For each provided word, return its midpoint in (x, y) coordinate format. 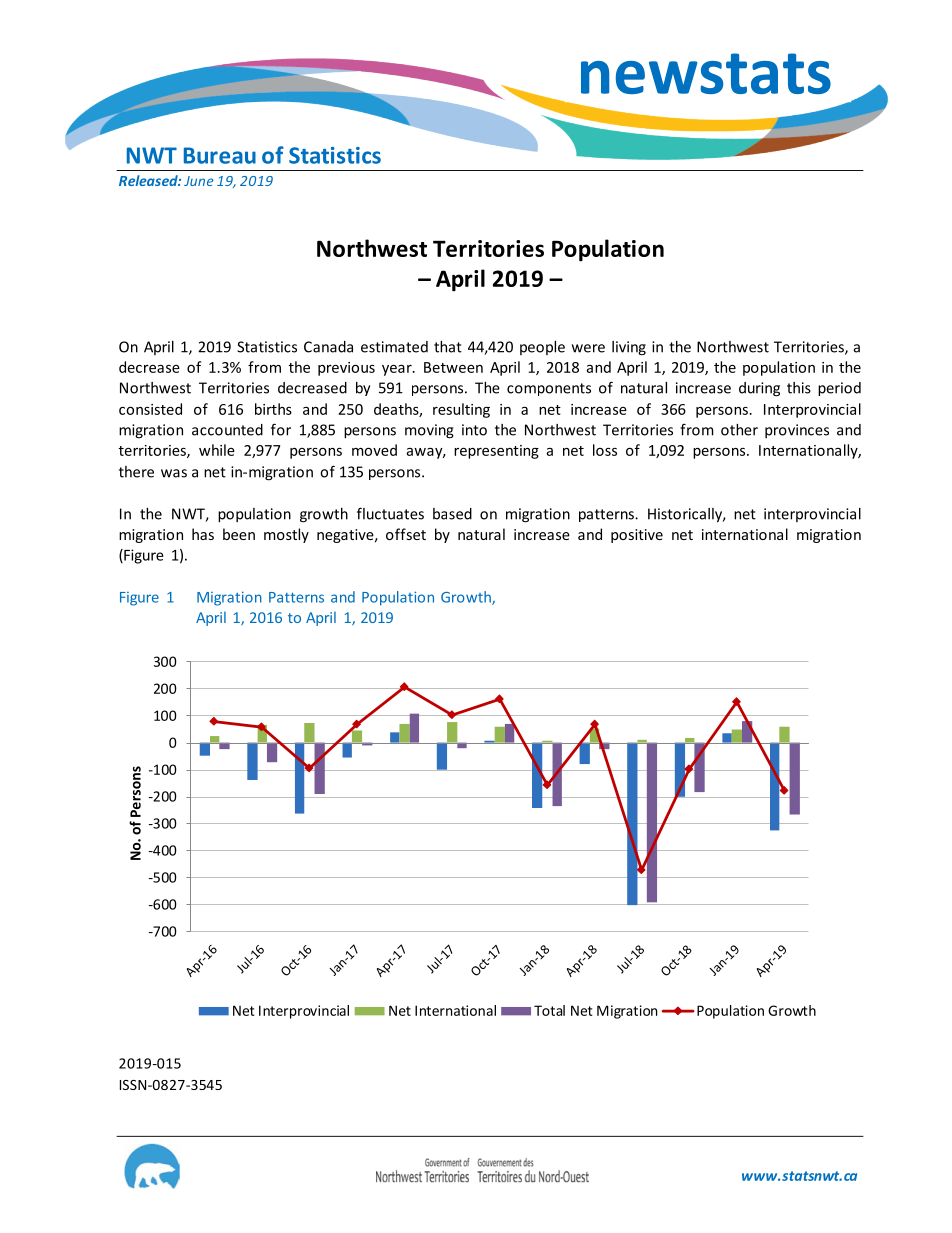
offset (406, 534)
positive (637, 536)
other (739, 430)
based (452, 514)
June (199, 181)
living (629, 348)
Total (549, 1010)
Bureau (220, 155)
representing (496, 452)
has (203, 534)
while (217, 450)
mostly (286, 535)
